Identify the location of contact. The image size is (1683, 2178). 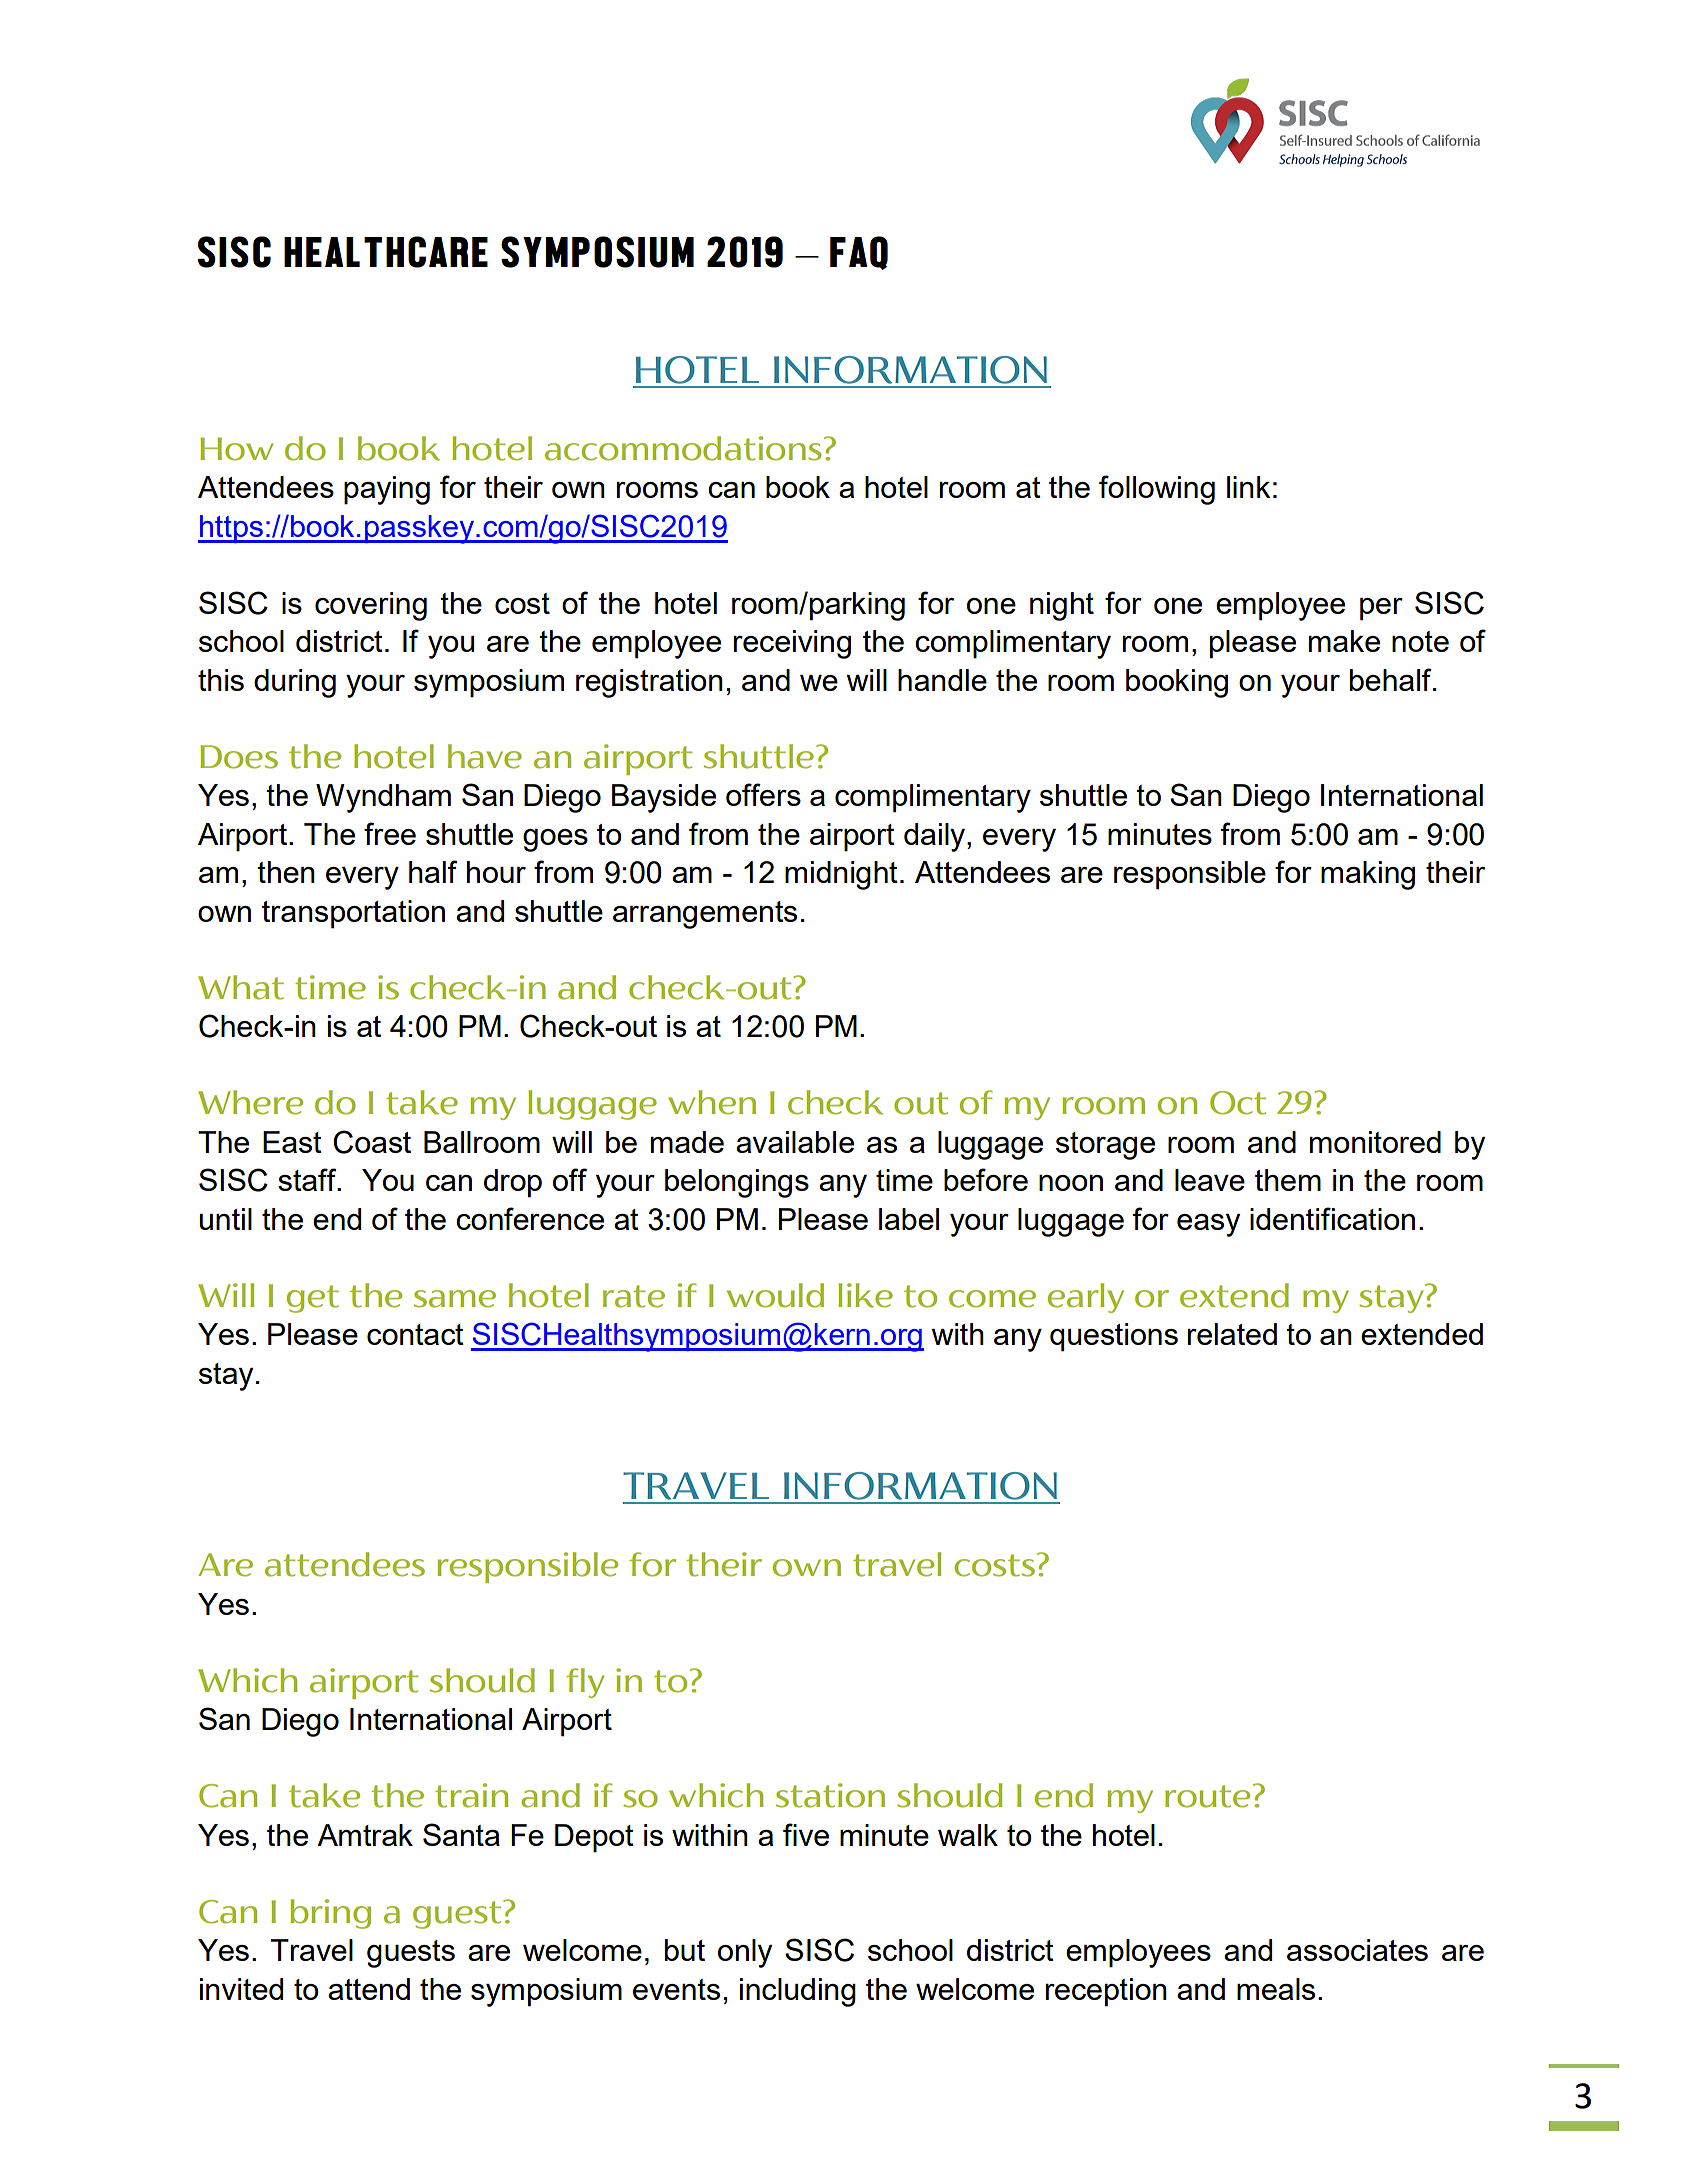
(415, 1334).
